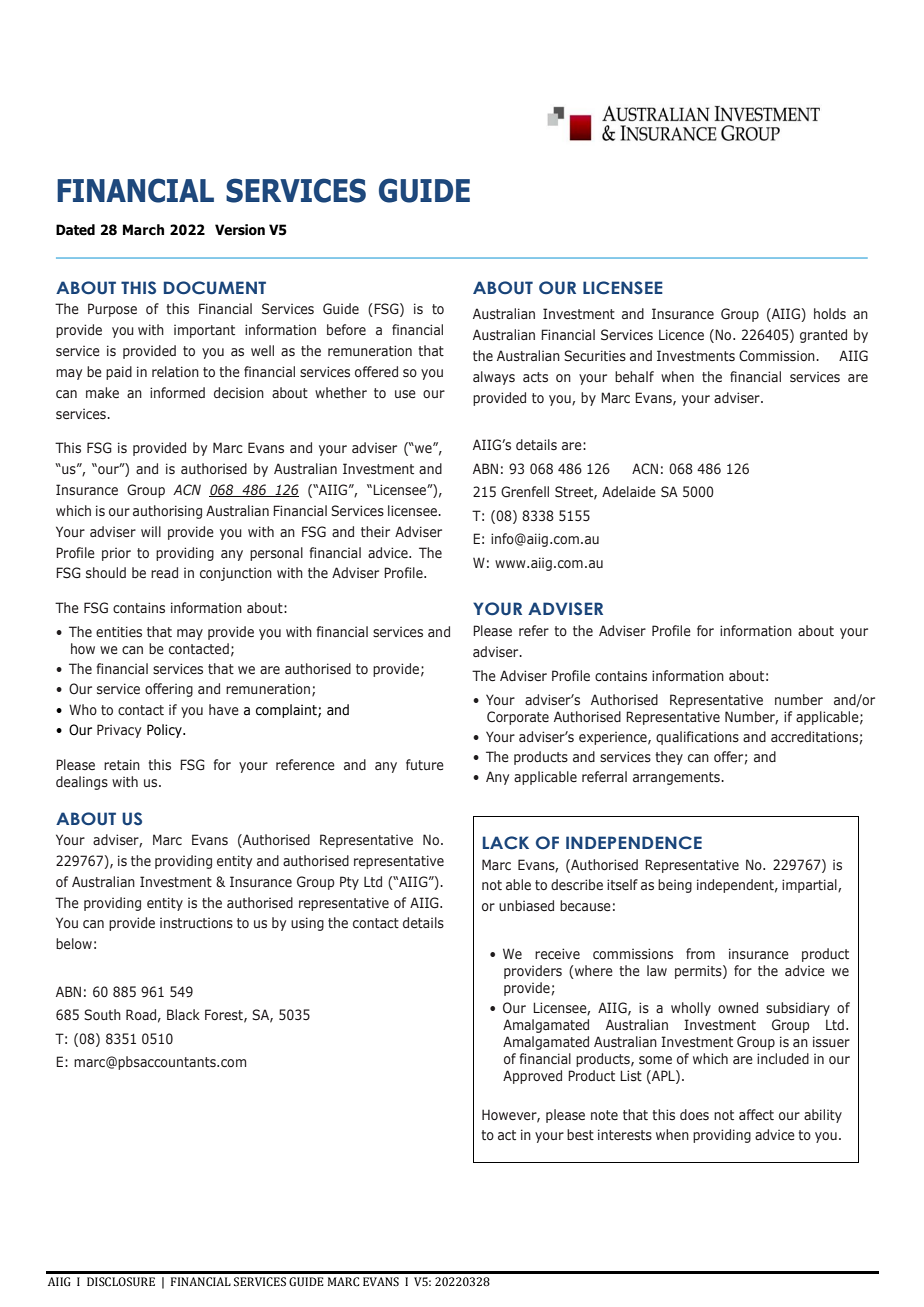  Describe the element at coordinates (196, 923) in the document. I see `instructions` at that location.
